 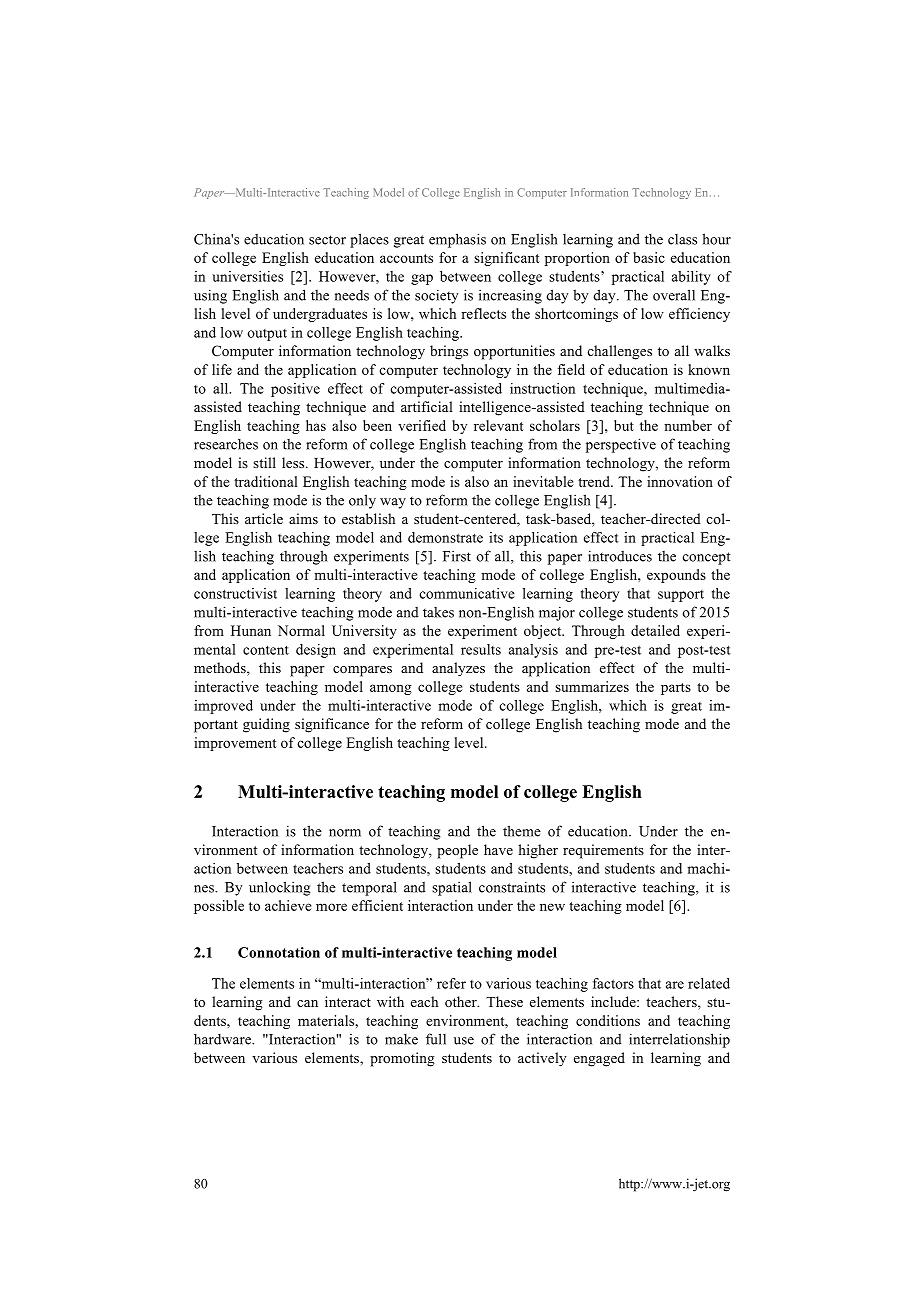 I want to click on hardware, so click(x=223, y=1039).
